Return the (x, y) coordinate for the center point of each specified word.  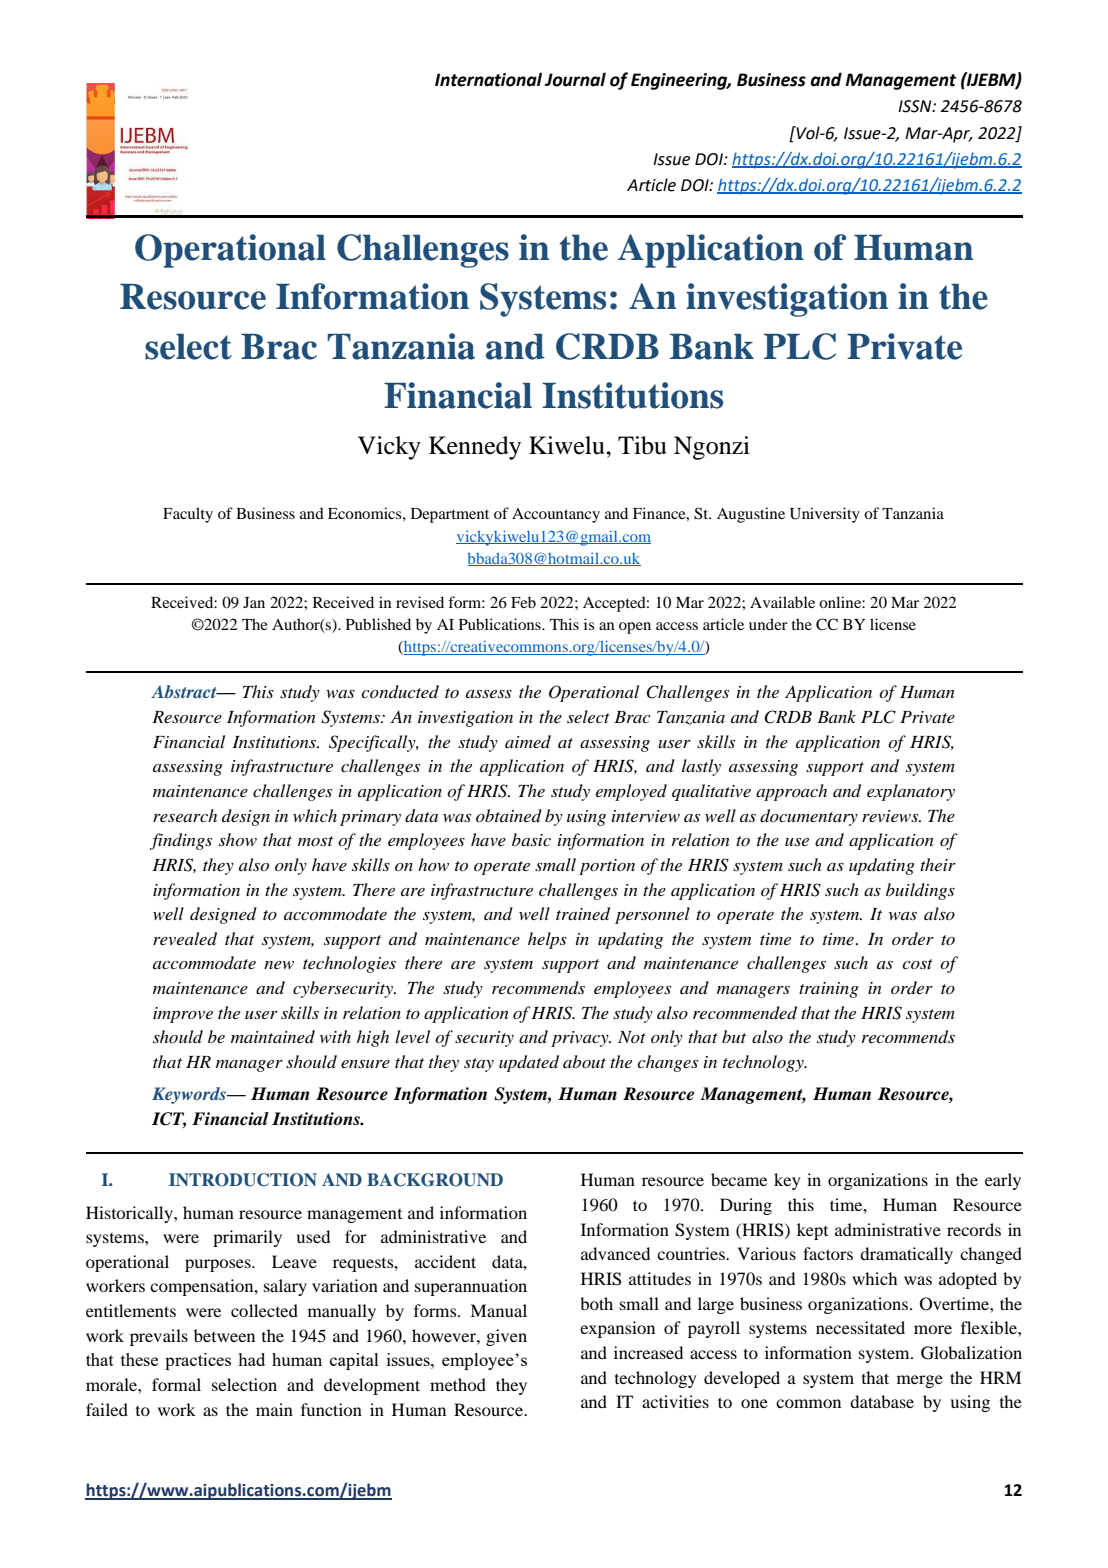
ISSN (916, 106)
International (488, 79)
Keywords (190, 1095)
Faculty (188, 515)
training (829, 990)
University (825, 515)
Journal (575, 79)
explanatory (911, 792)
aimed (528, 741)
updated (529, 1063)
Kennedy (475, 448)
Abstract (185, 691)
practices (198, 1361)
